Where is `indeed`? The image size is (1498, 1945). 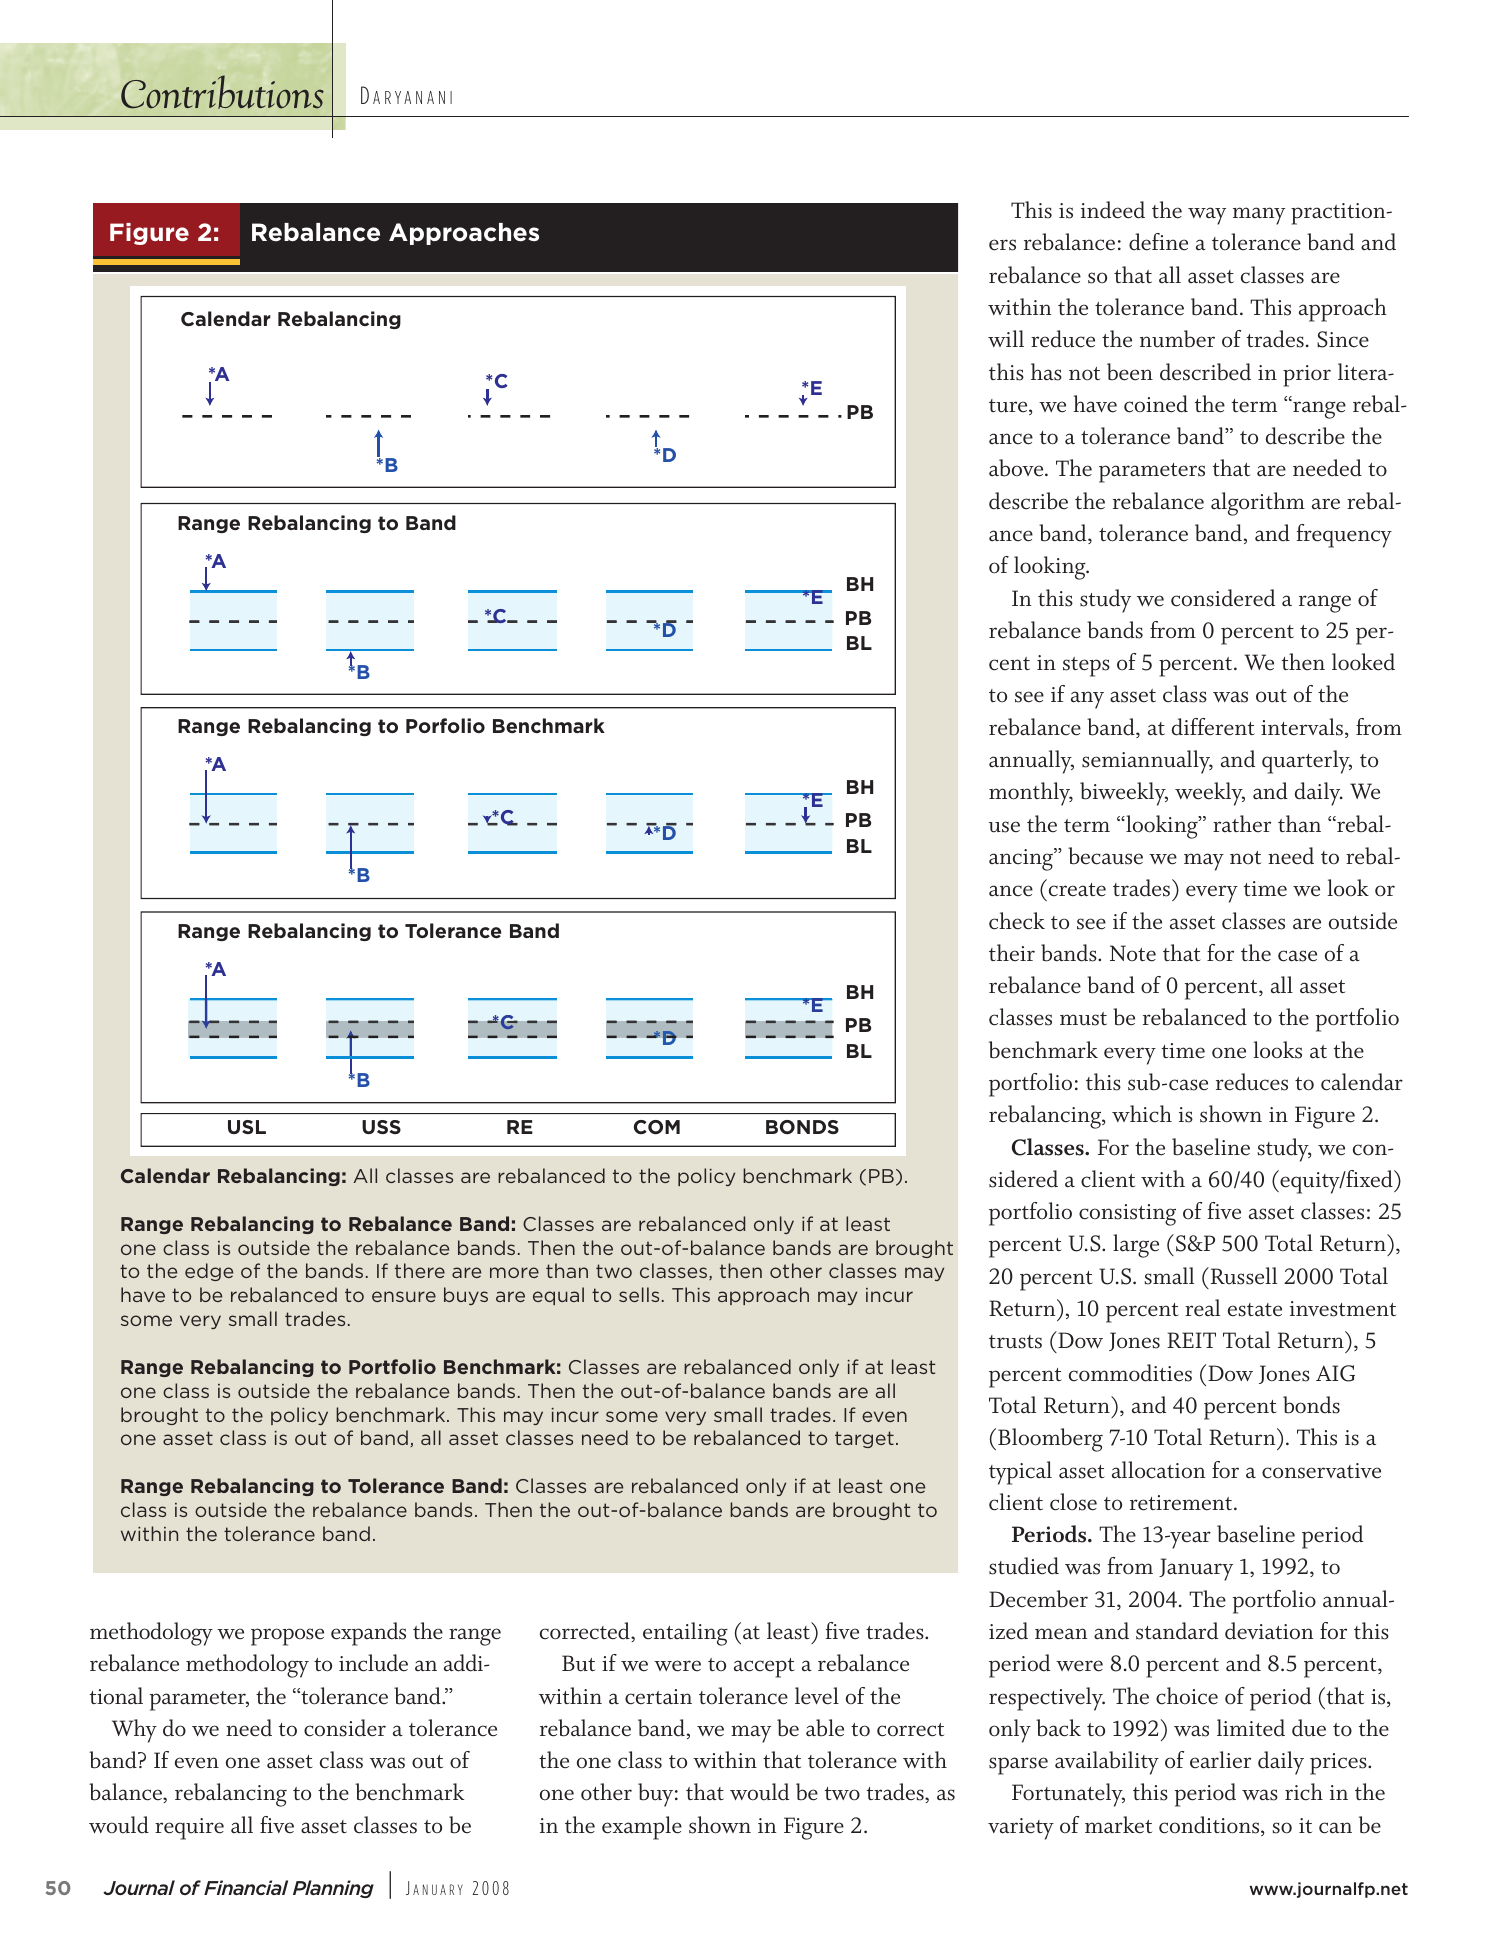 indeed is located at coordinates (1113, 210).
